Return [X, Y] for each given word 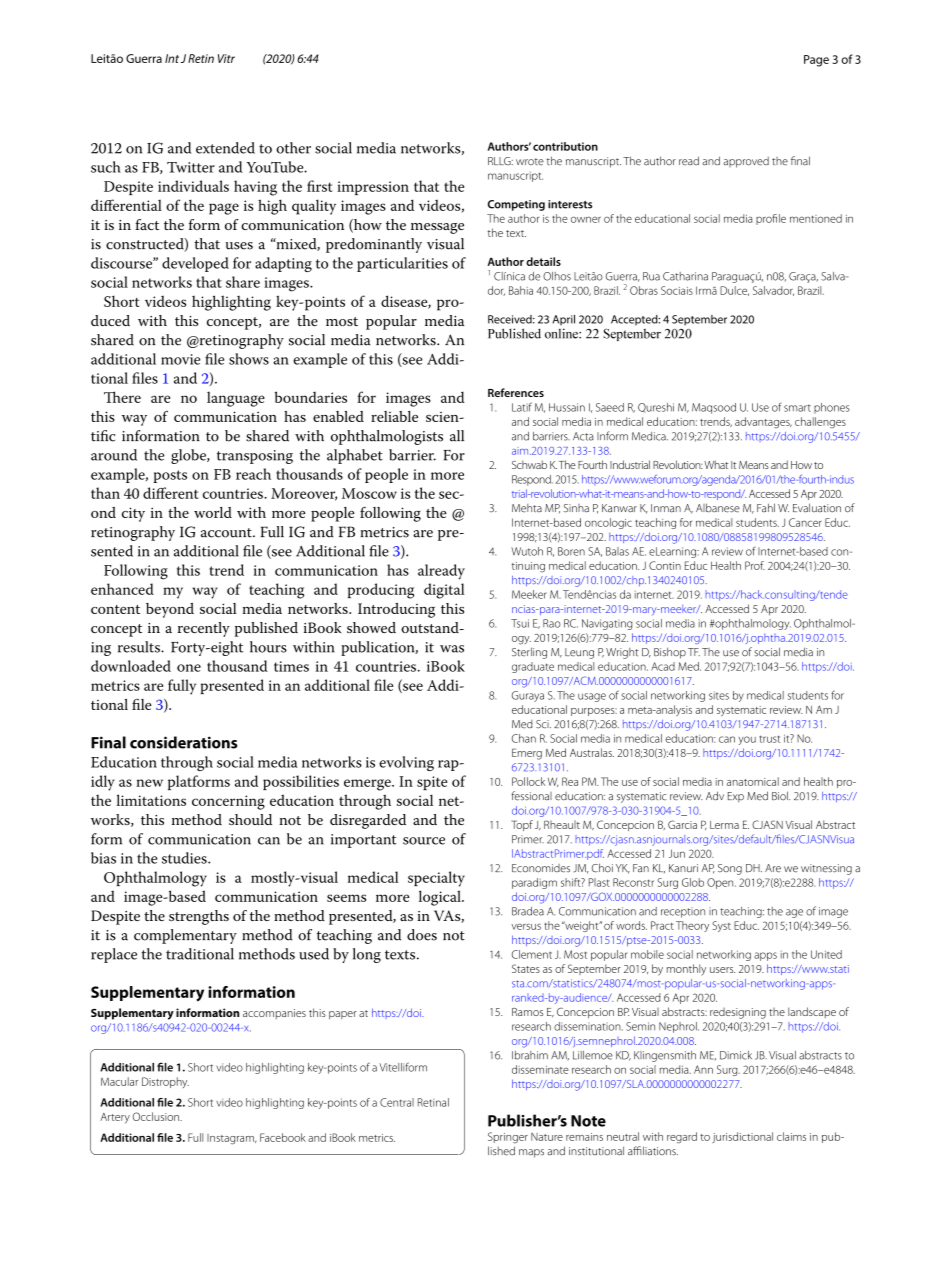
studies [185, 858]
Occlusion [157, 1116]
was [452, 649]
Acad [663, 666]
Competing [516, 205]
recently [204, 629]
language [236, 399]
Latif [522, 407]
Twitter [191, 167]
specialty [436, 879]
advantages [763, 423]
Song [730, 869]
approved [746, 162]
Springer [508, 1138]
